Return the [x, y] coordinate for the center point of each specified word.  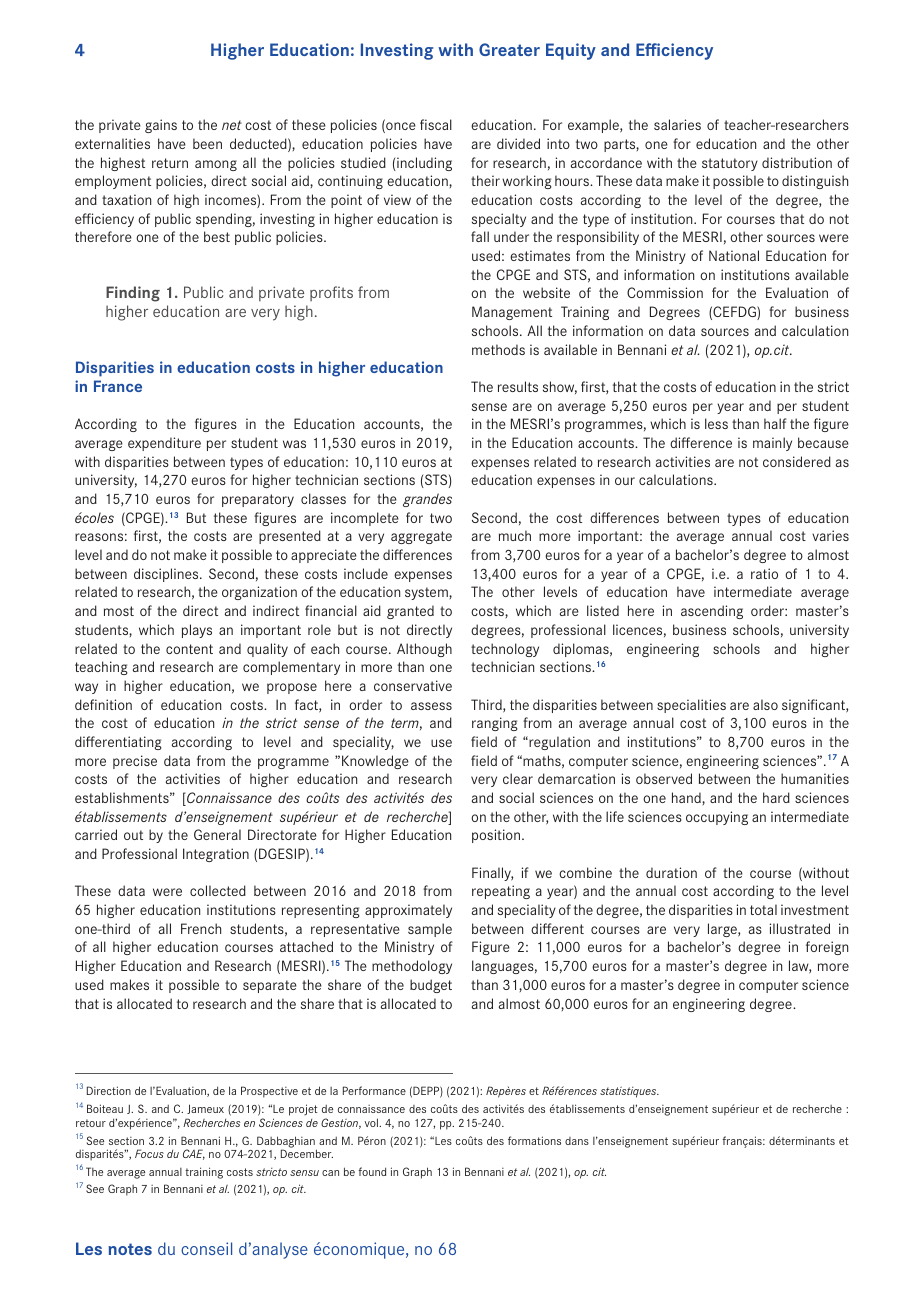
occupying [717, 818]
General [217, 834]
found [372, 1171]
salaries [677, 124]
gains [161, 126]
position [496, 836]
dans [577, 1141]
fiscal [436, 124]
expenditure [164, 444]
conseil [206, 1248]
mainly [772, 444]
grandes [427, 500]
